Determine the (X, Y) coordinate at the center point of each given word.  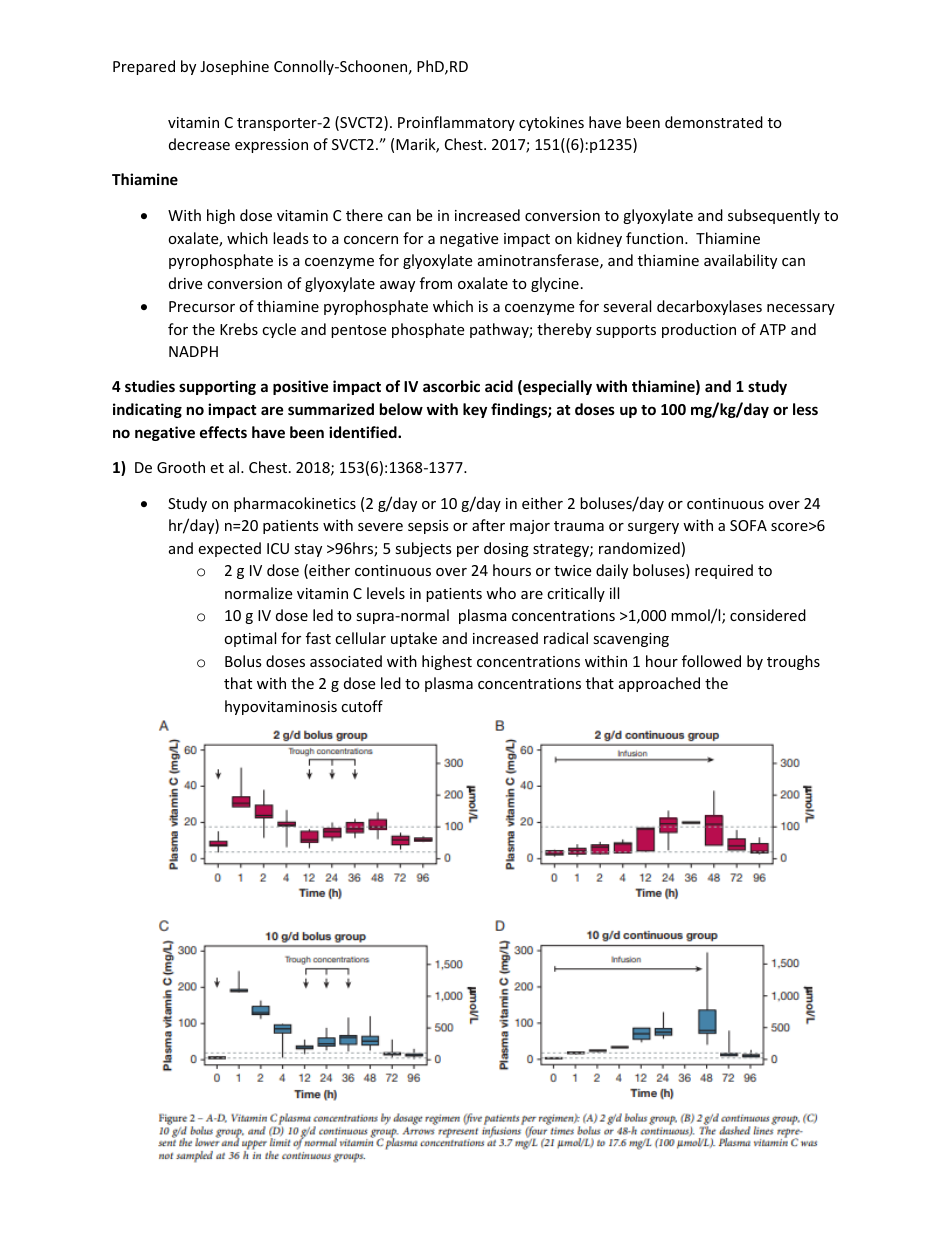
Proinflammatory (456, 123)
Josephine (234, 67)
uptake (414, 639)
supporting (217, 387)
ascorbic (451, 386)
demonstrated (714, 122)
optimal (250, 639)
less (805, 409)
